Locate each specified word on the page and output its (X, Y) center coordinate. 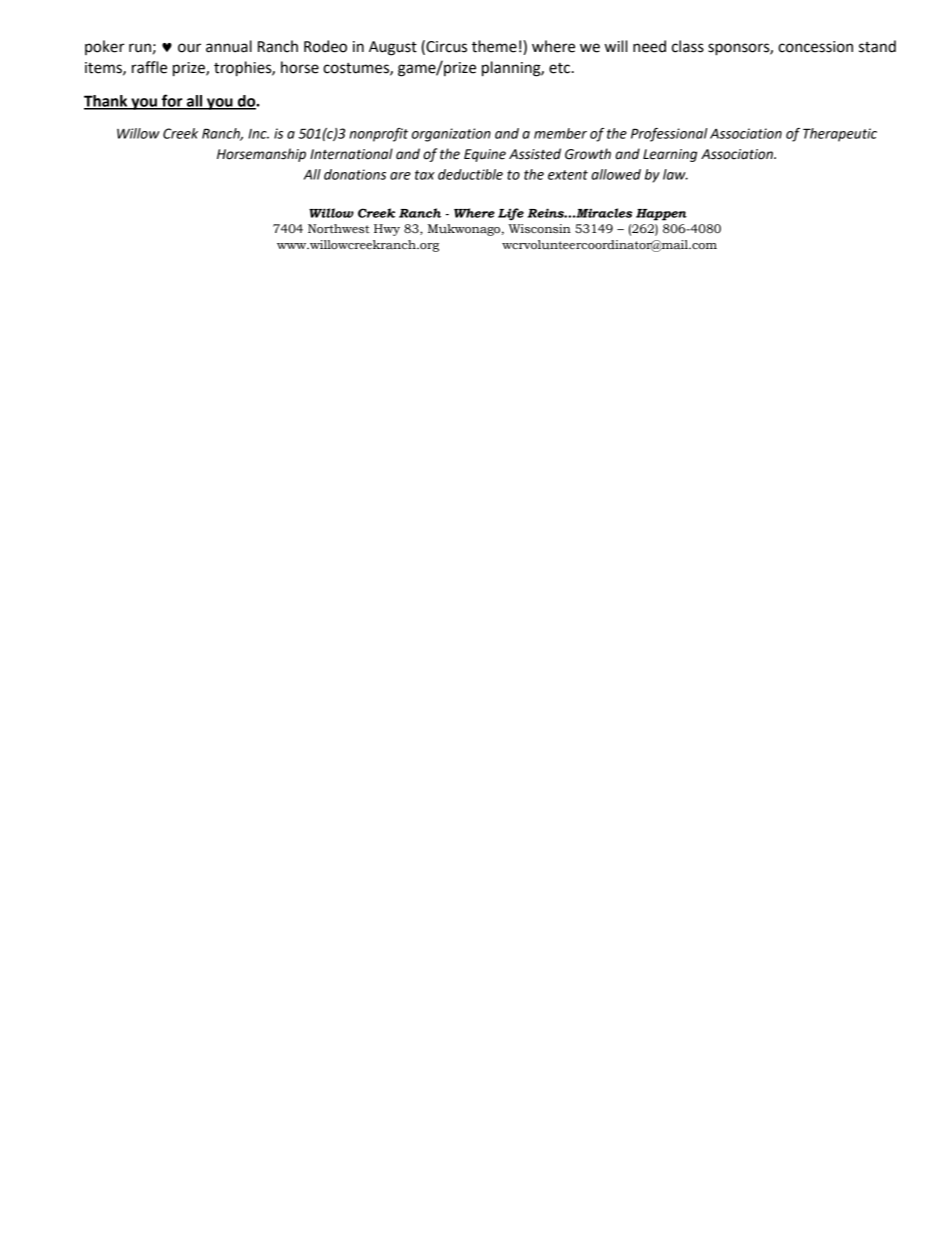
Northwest (339, 228)
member (560, 133)
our (189, 48)
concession (815, 47)
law (675, 174)
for (172, 101)
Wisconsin (539, 229)
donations (355, 174)
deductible (470, 174)
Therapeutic (840, 135)
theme (494, 46)
